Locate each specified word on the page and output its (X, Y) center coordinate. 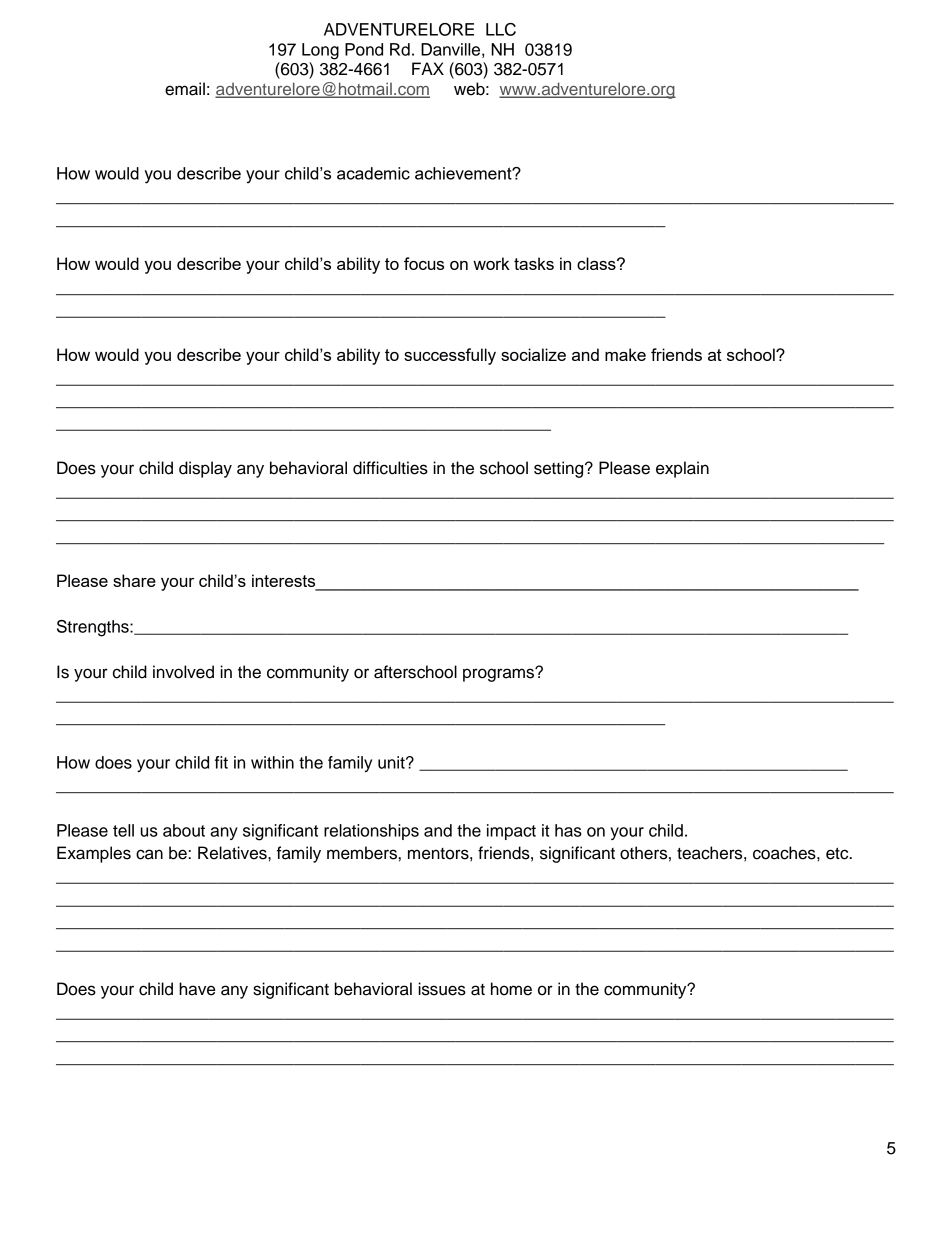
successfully (450, 356)
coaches (785, 853)
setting (560, 469)
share (134, 580)
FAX (428, 68)
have (197, 989)
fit (221, 762)
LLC (501, 29)
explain (682, 469)
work (491, 263)
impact (511, 832)
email (185, 89)
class (597, 263)
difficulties (390, 468)
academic (373, 173)
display (205, 469)
